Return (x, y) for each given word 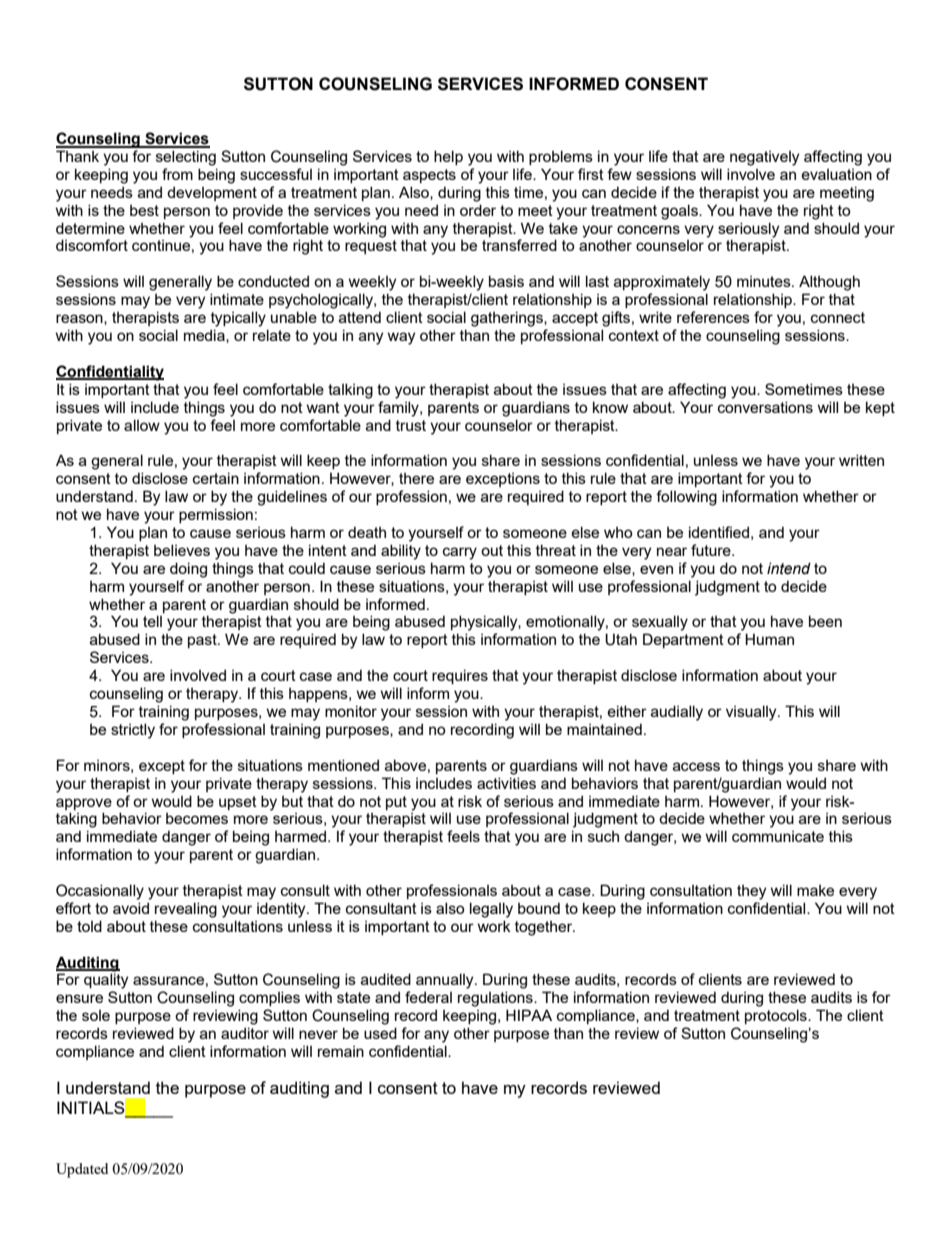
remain (341, 1051)
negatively (764, 158)
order (478, 210)
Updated (82, 1170)
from (177, 174)
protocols (777, 1016)
